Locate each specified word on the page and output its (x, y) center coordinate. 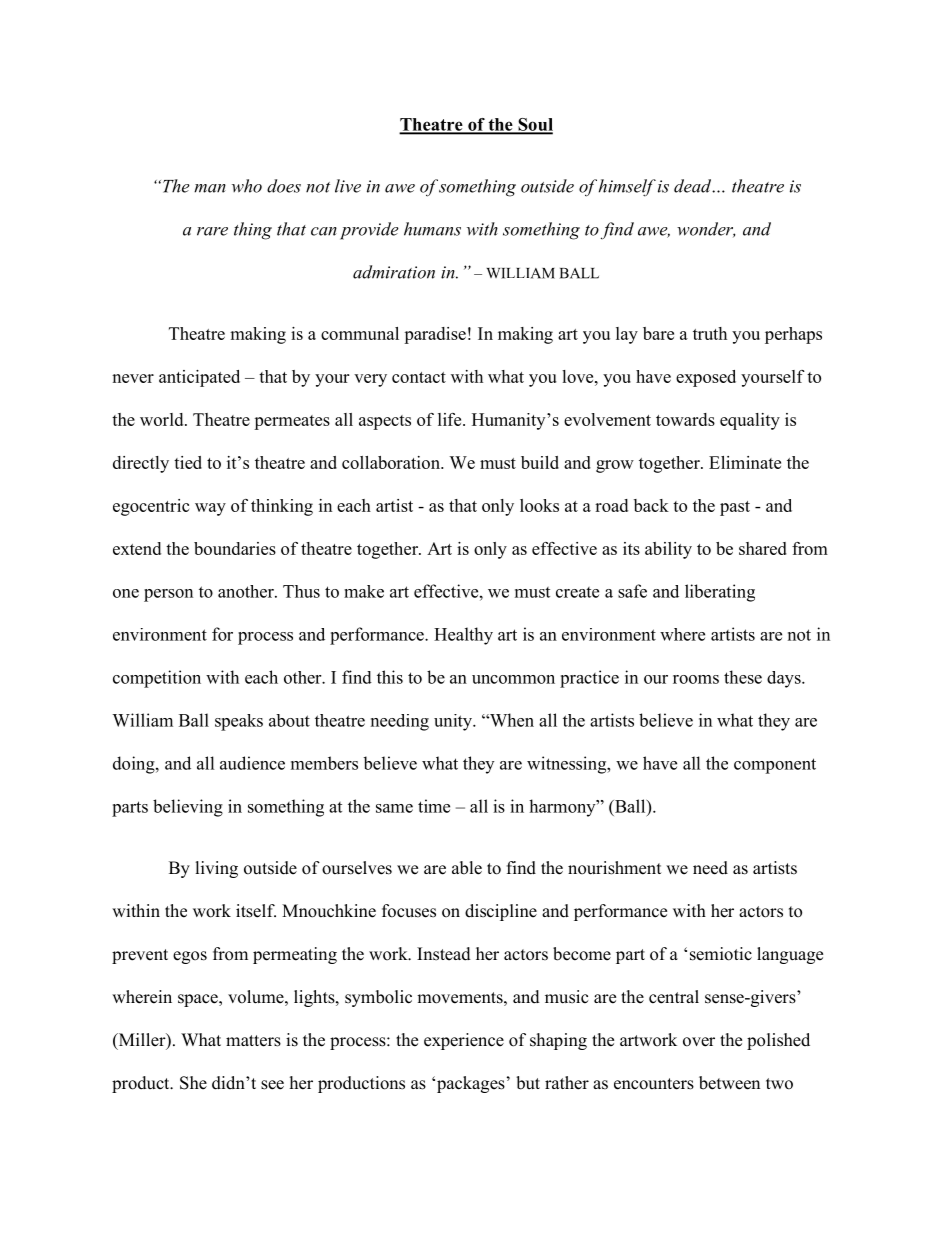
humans (432, 229)
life (451, 419)
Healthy (463, 636)
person (168, 595)
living (217, 869)
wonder (706, 230)
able (467, 868)
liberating (720, 593)
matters (253, 1041)
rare (212, 231)
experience (464, 1041)
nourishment (614, 868)
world (163, 419)
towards (685, 419)
